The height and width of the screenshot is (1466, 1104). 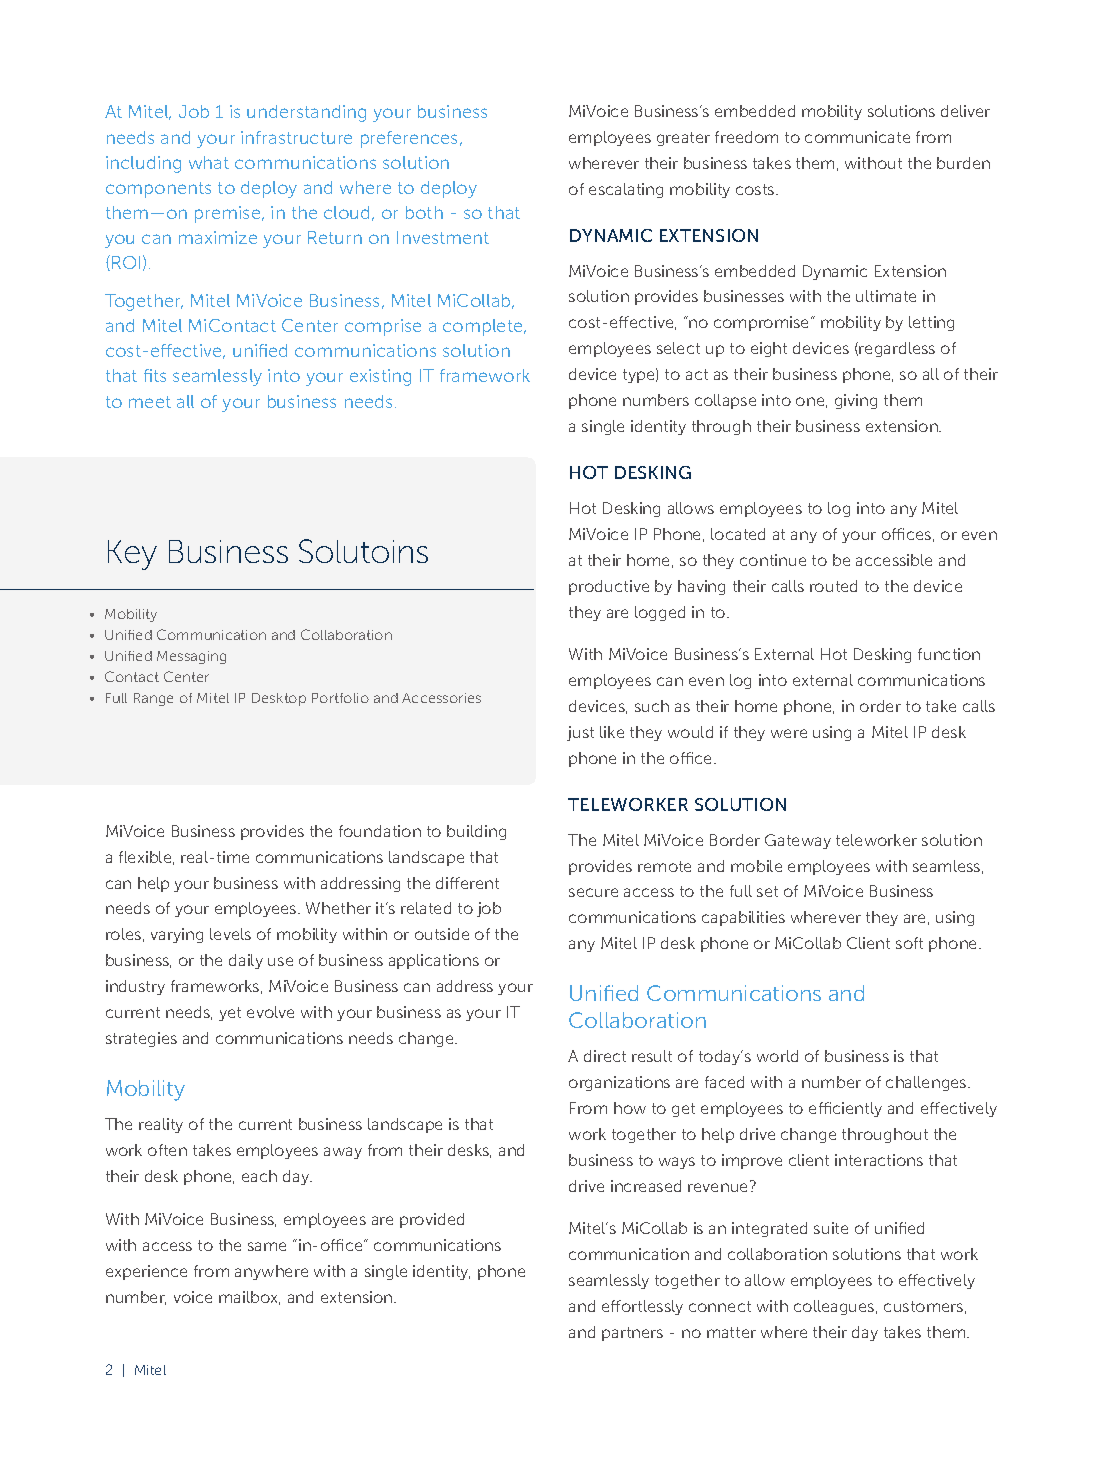 What do you see at coordinates (642, 1307) in the screenshot?
I see `effortlessly` at bounding box center [642, 1307].
